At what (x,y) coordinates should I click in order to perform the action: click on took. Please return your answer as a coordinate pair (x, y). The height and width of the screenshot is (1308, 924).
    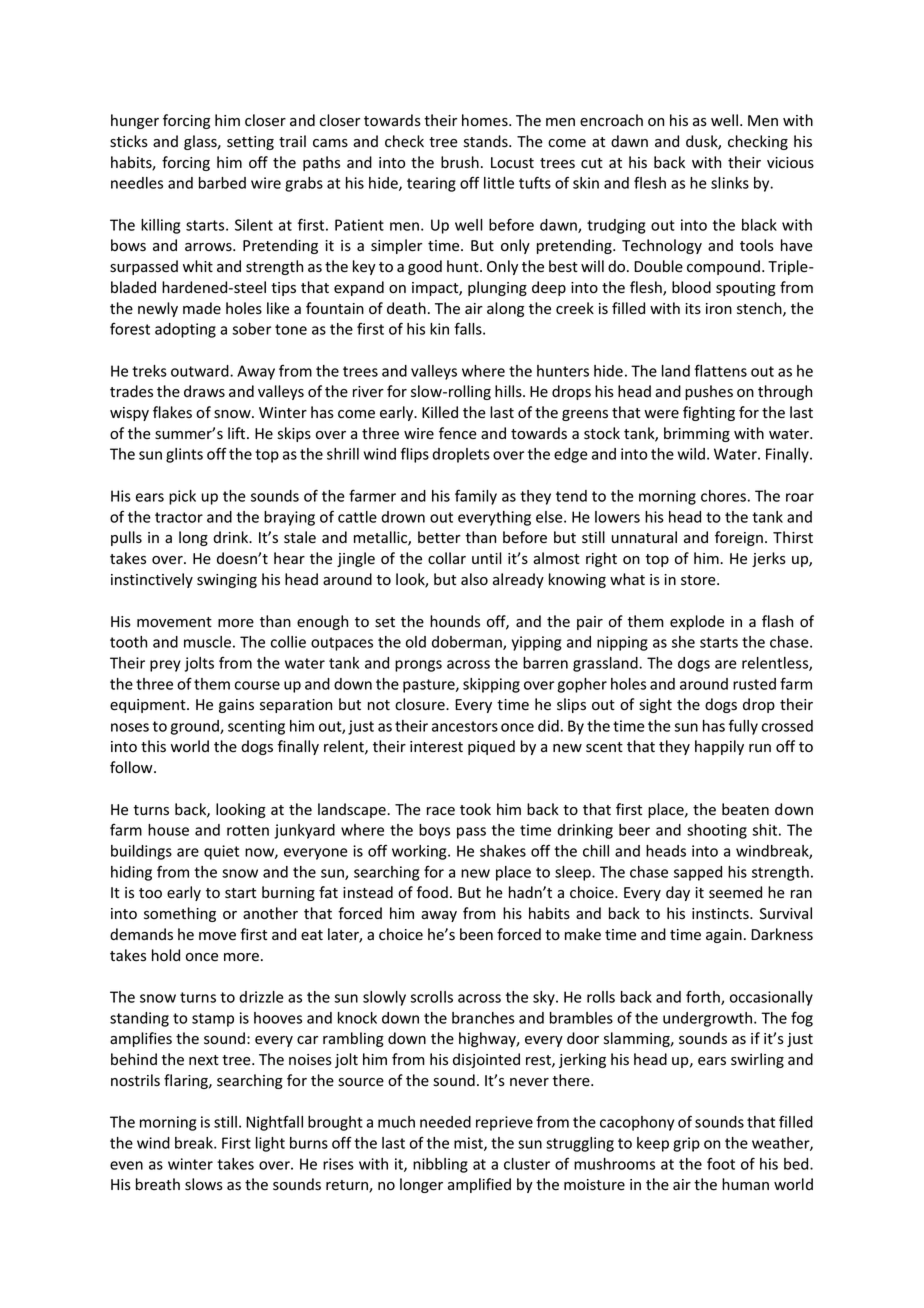
    Looking at the image, I should click on (475, 809).
